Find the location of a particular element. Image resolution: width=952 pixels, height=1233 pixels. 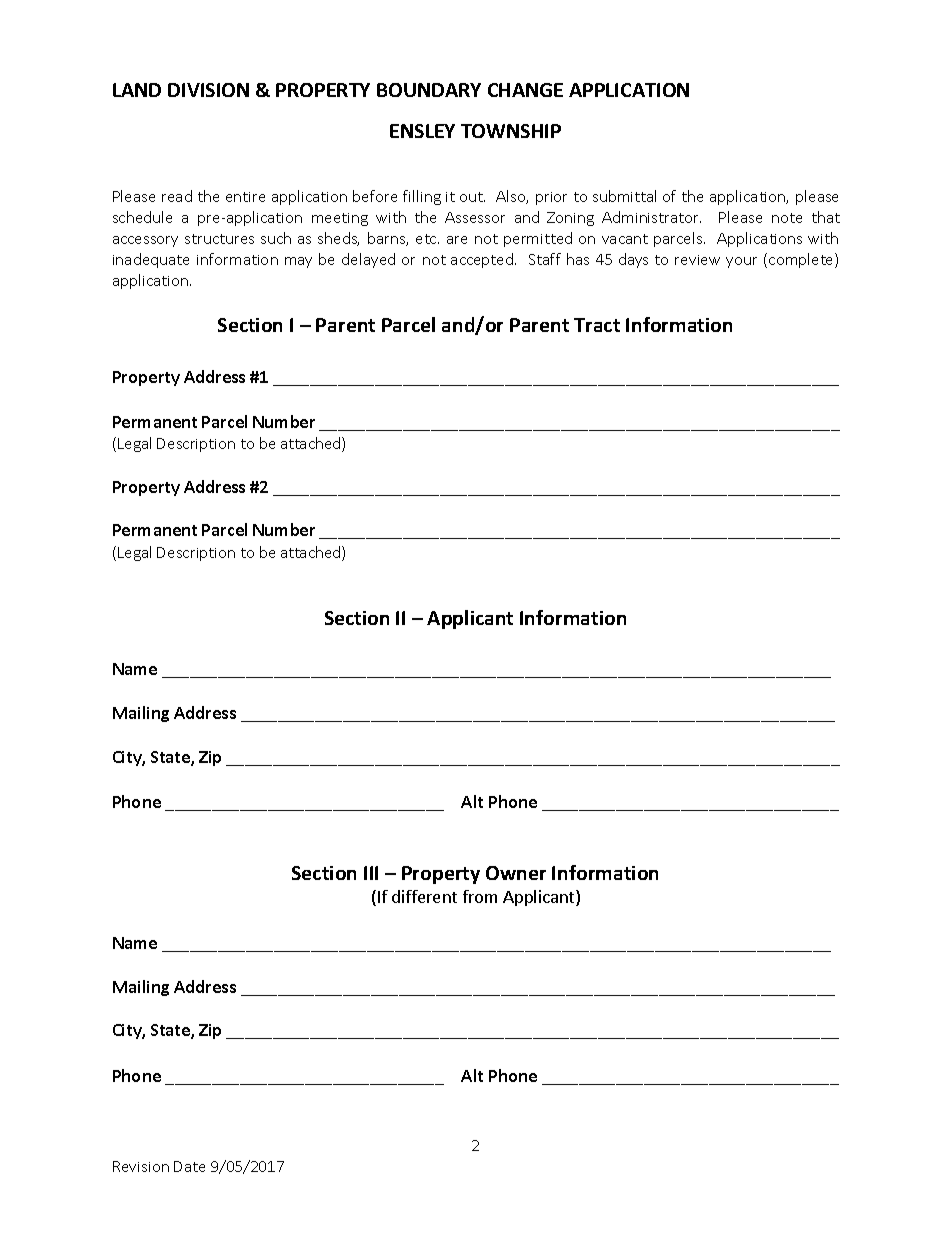

from is located at coordinates (480, 896).
